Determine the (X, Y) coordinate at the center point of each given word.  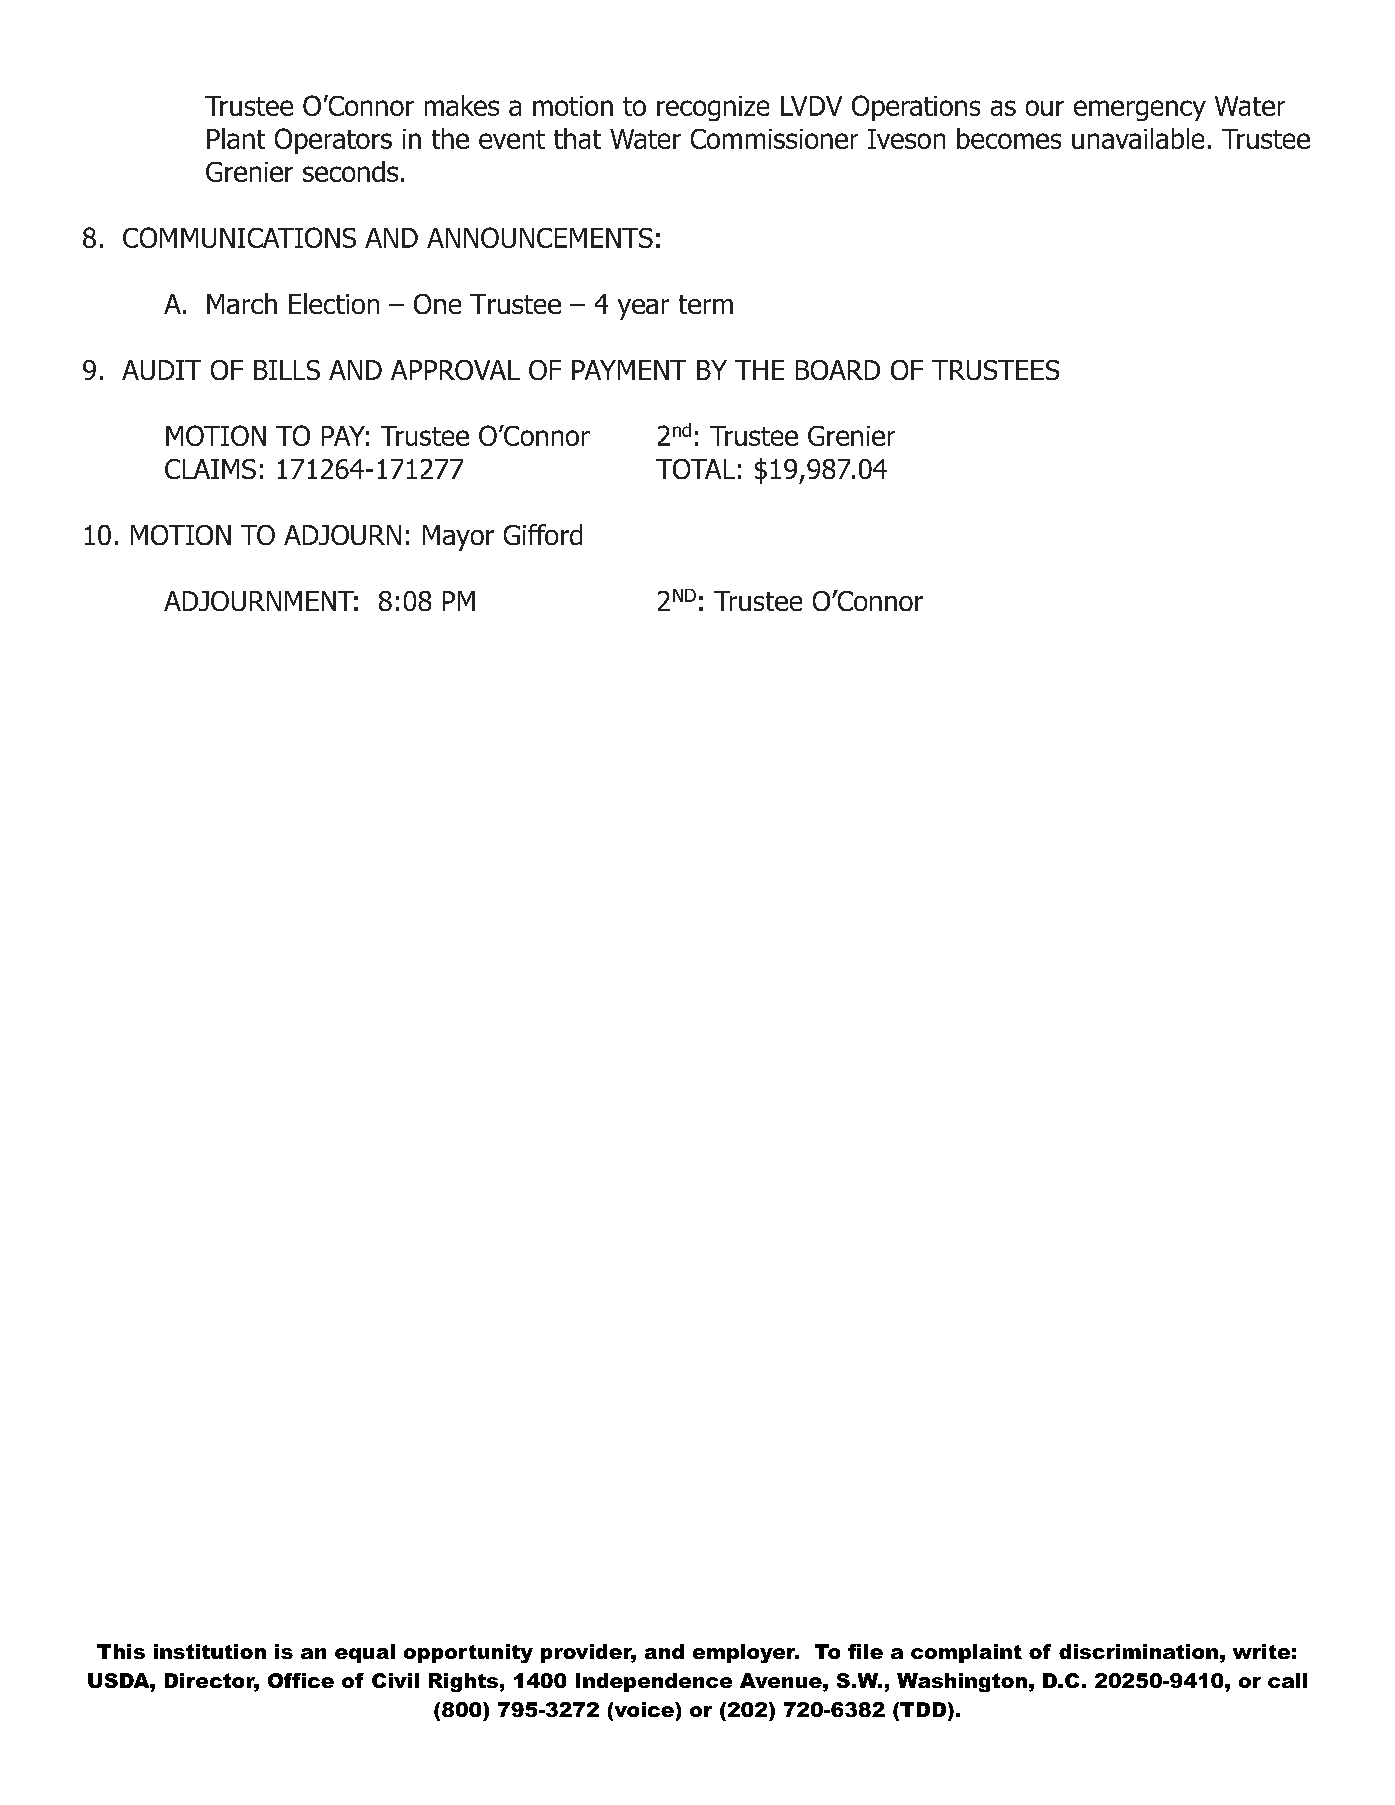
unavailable (1138, 138)
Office (301, 1680)
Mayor (458, 538)
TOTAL (695, 469)
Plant (236, 138)
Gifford (543, 534)
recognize (713, 108)
